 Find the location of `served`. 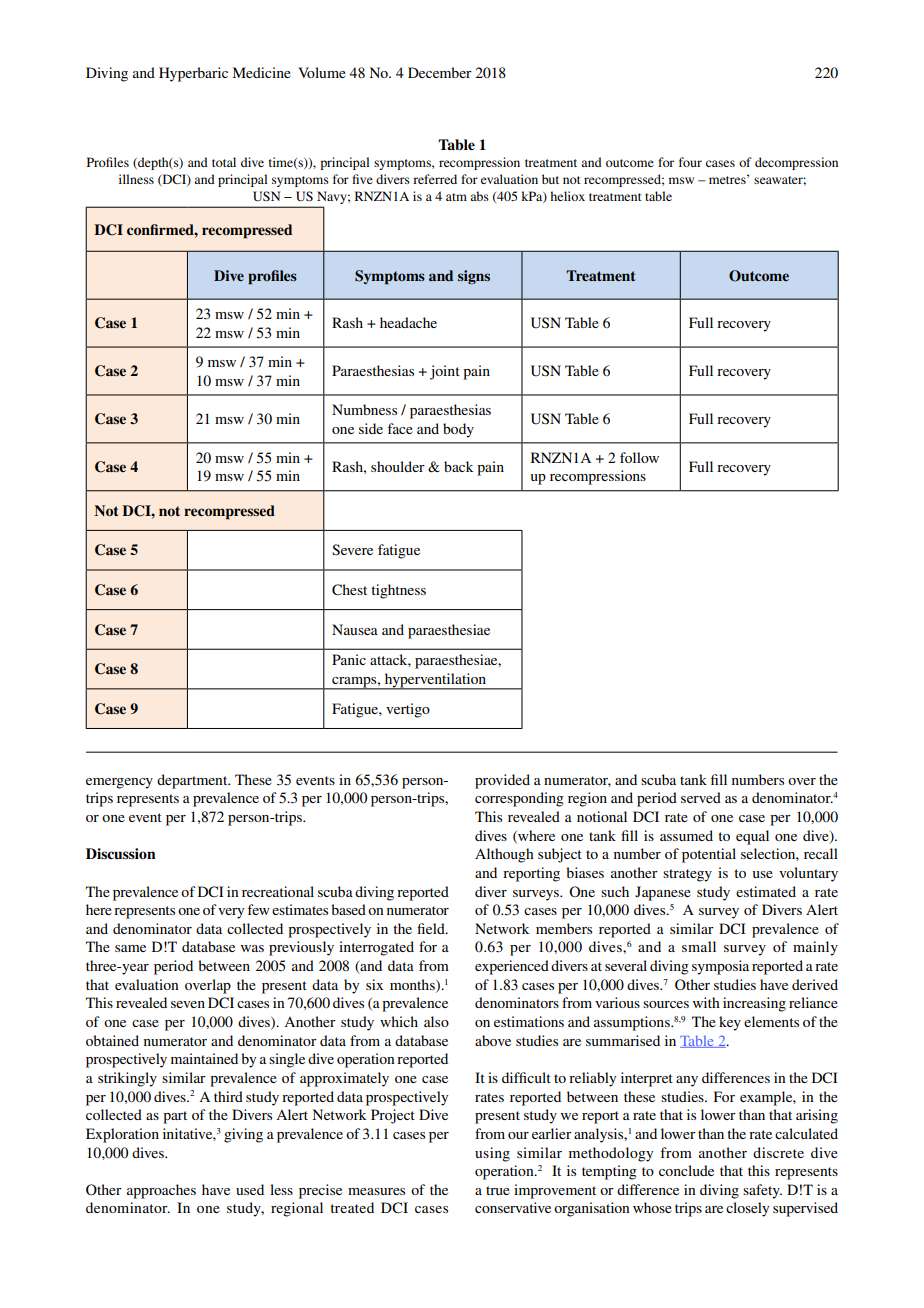

served is located at coordinates (701, 797).
